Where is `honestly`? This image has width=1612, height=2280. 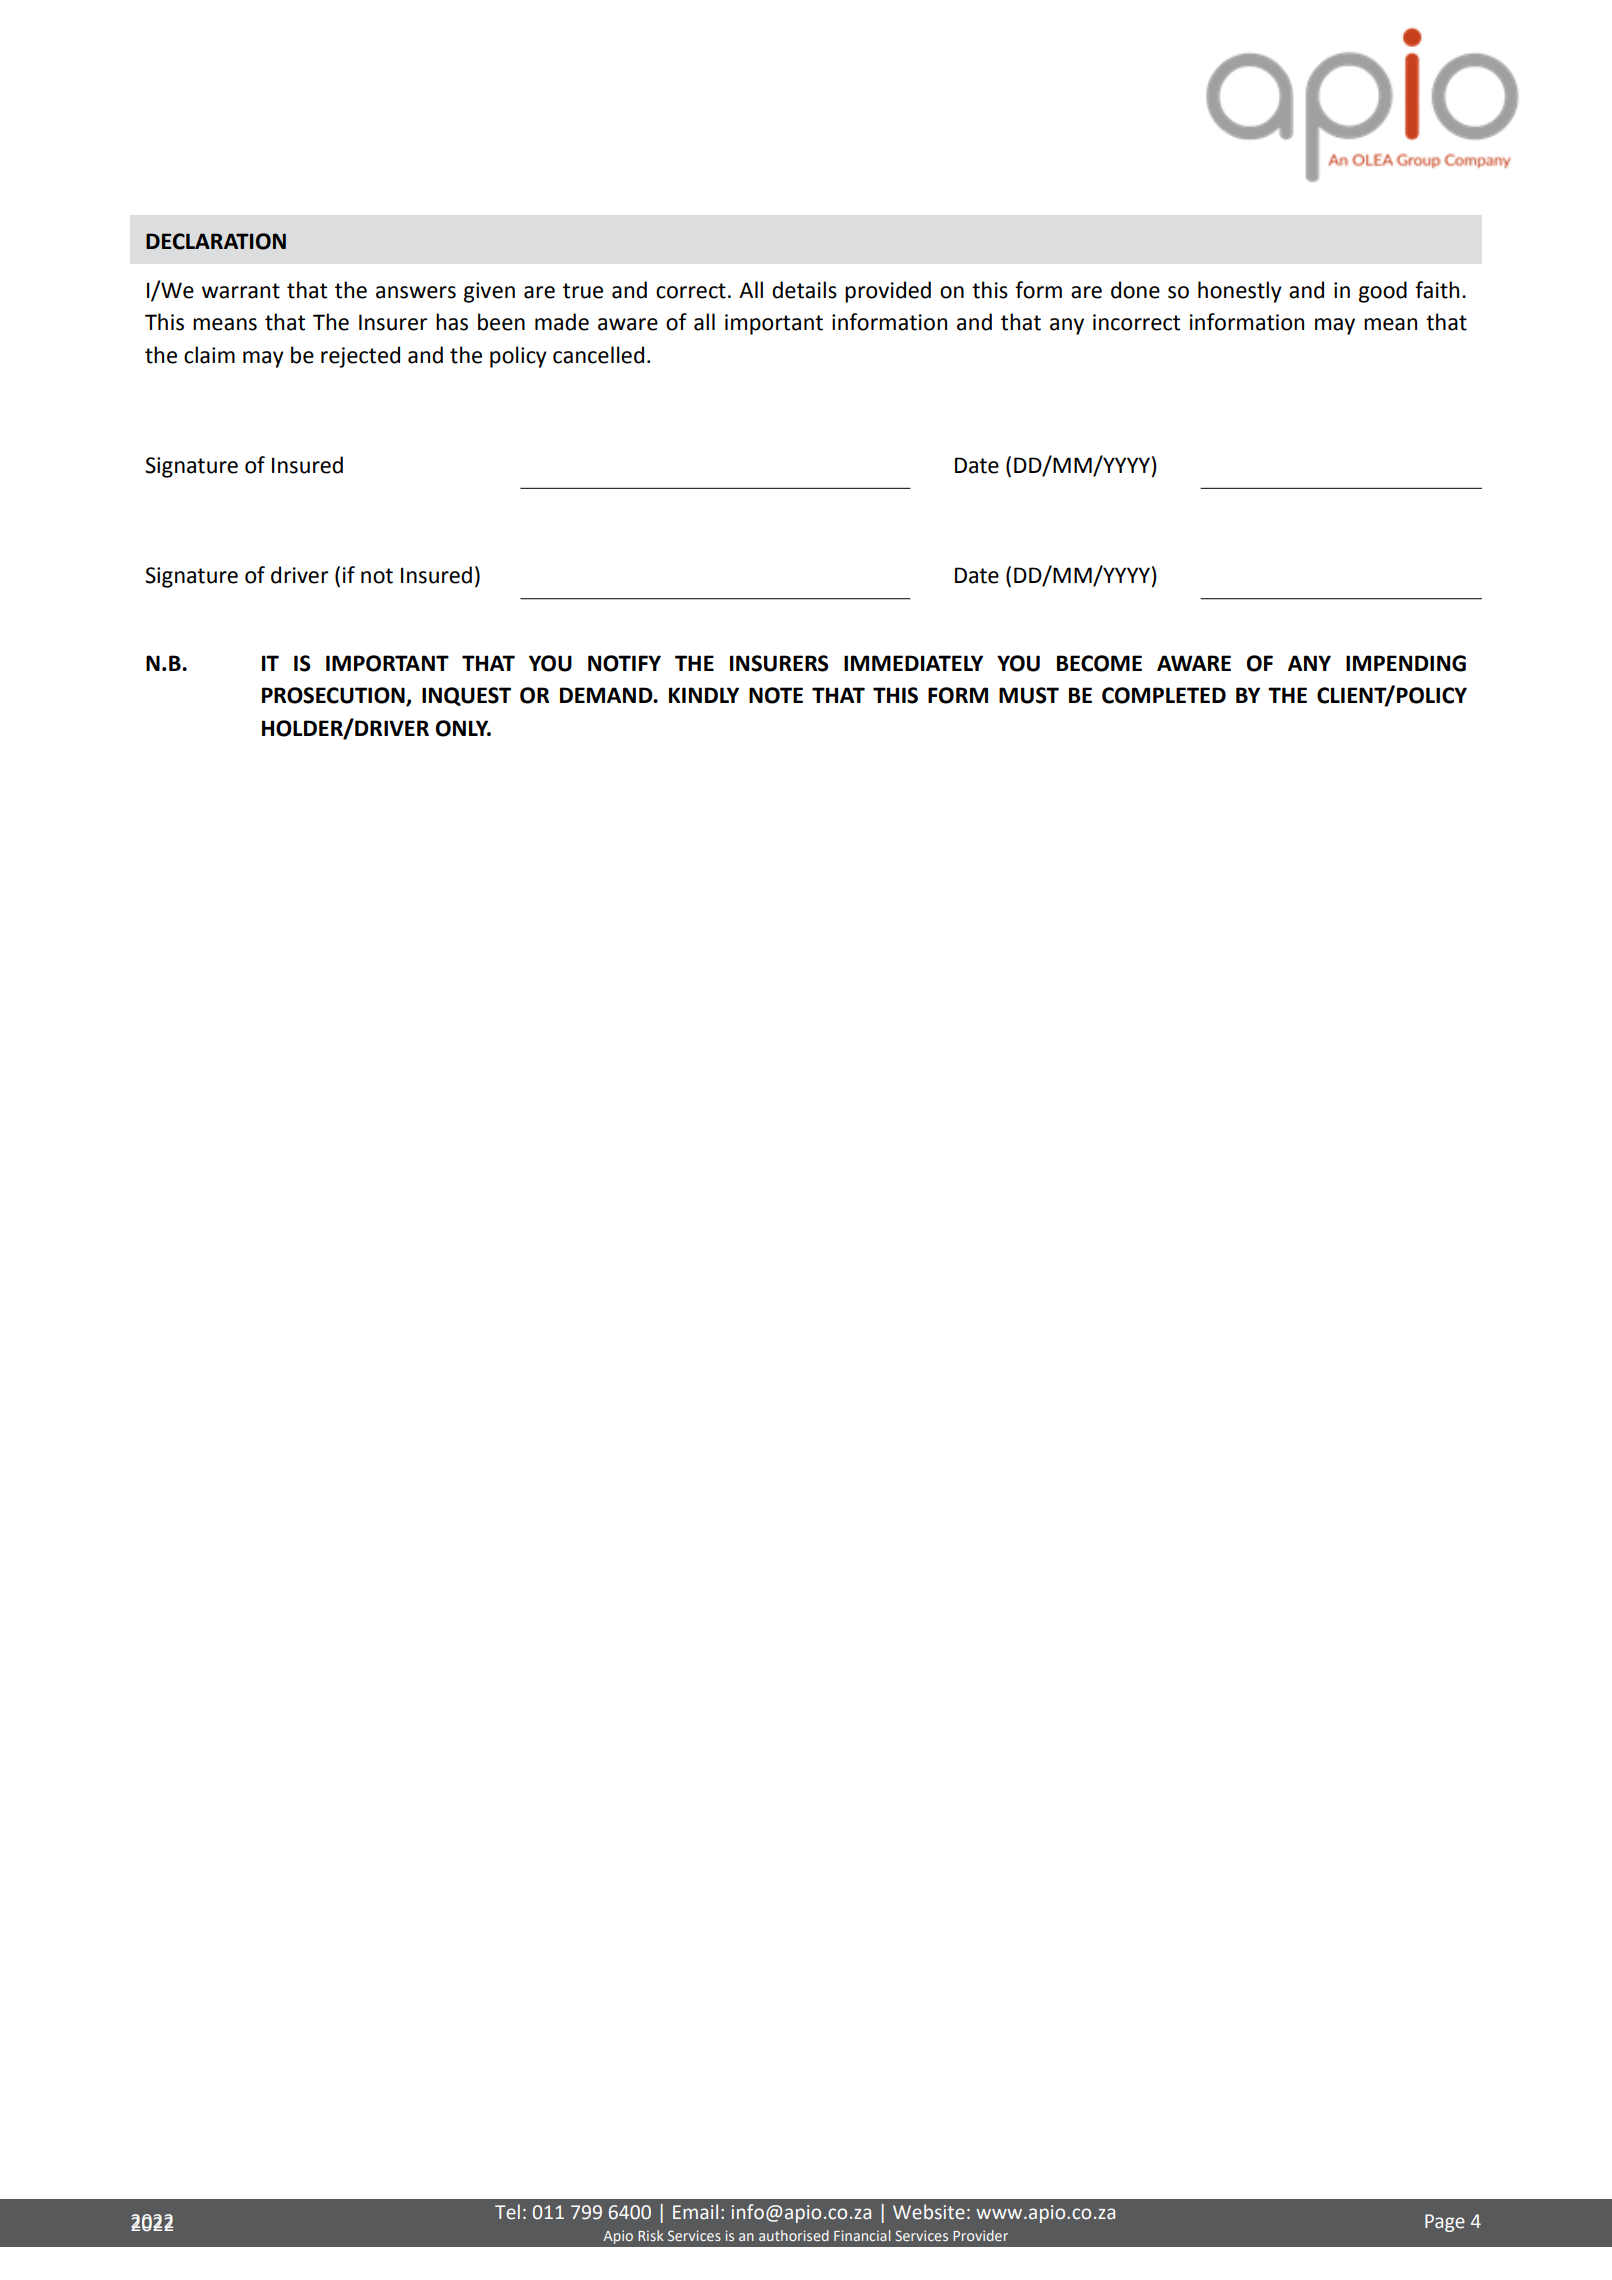
honestly is located at coordinates (1240, 292).
